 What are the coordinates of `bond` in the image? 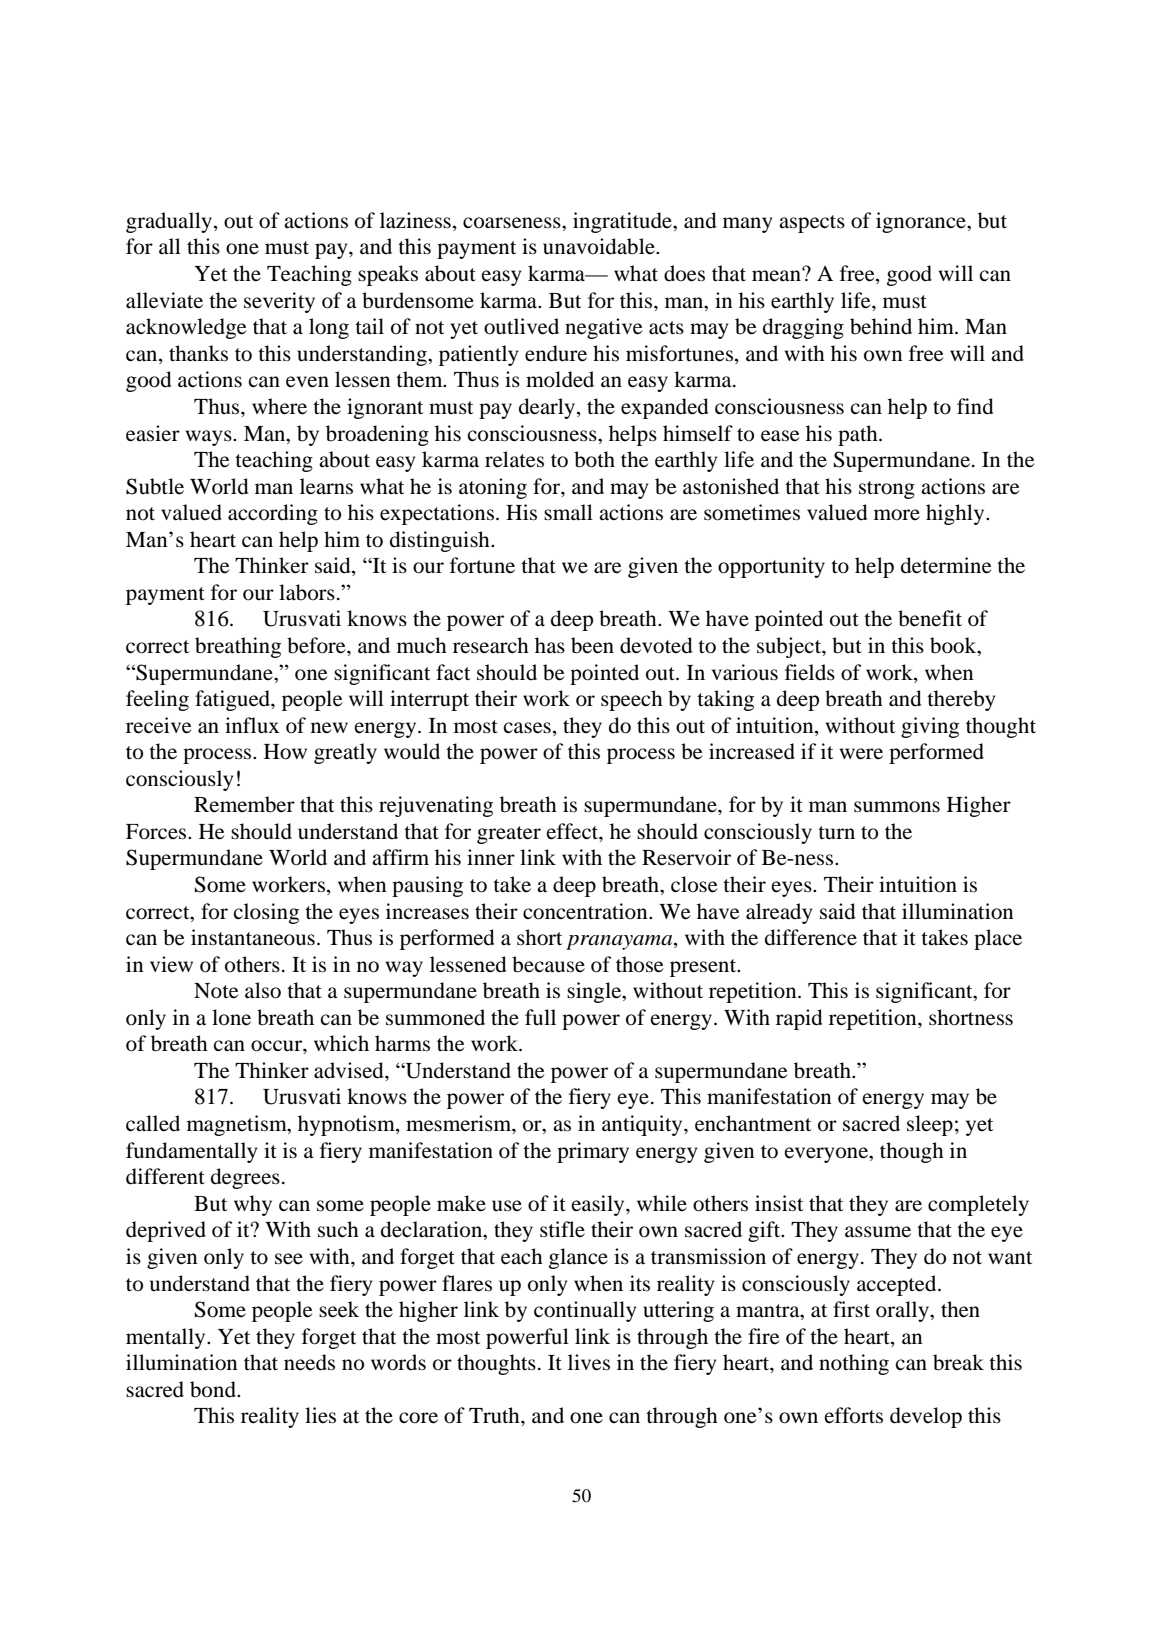 It's located at (214, 1389).
